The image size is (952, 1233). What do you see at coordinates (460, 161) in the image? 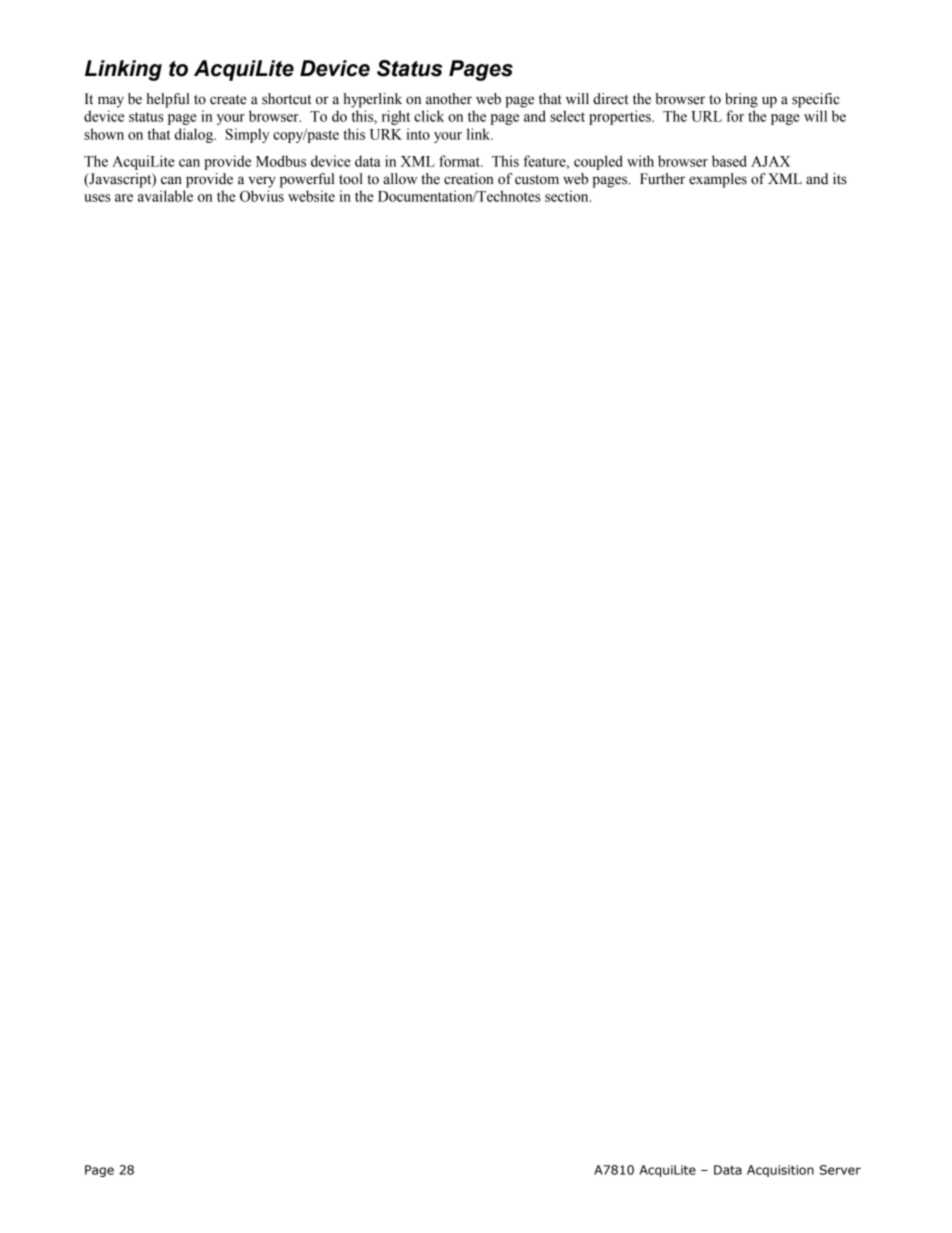
I see `format` at bounding box center [460, 161].
